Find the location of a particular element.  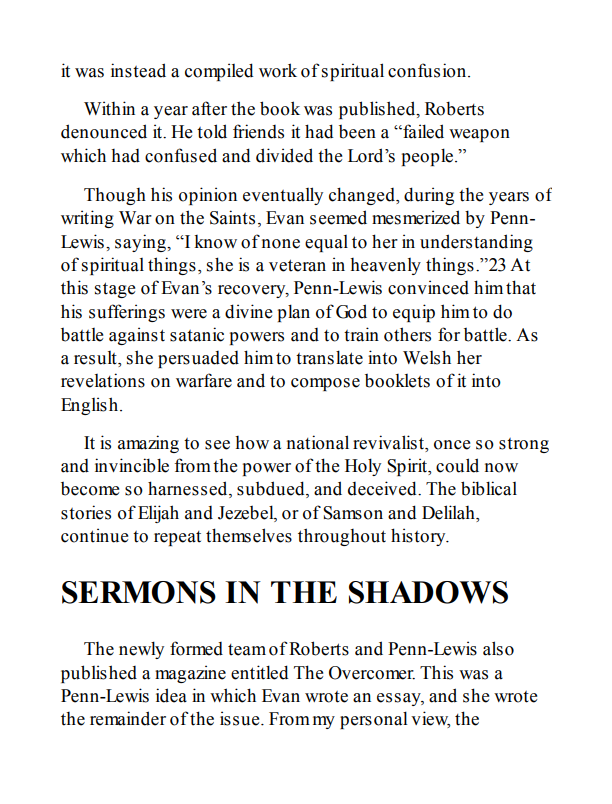

could is located at coordinates (457, 465).
